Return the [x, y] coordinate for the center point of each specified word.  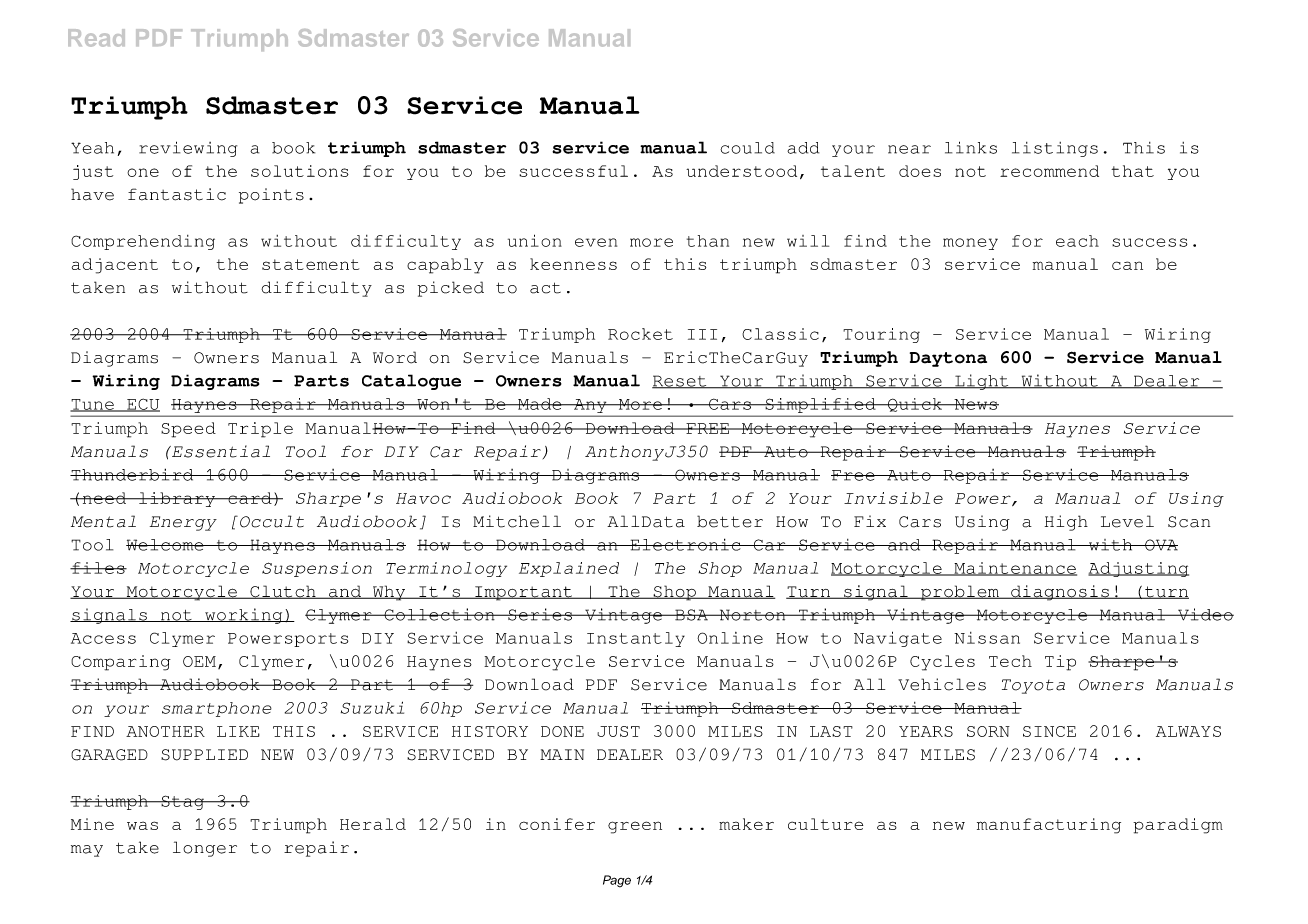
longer [205, 849]
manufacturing [1049, 826]
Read [96, 38]
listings [1055, 149]
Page [617, 881]
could [747, 148]
